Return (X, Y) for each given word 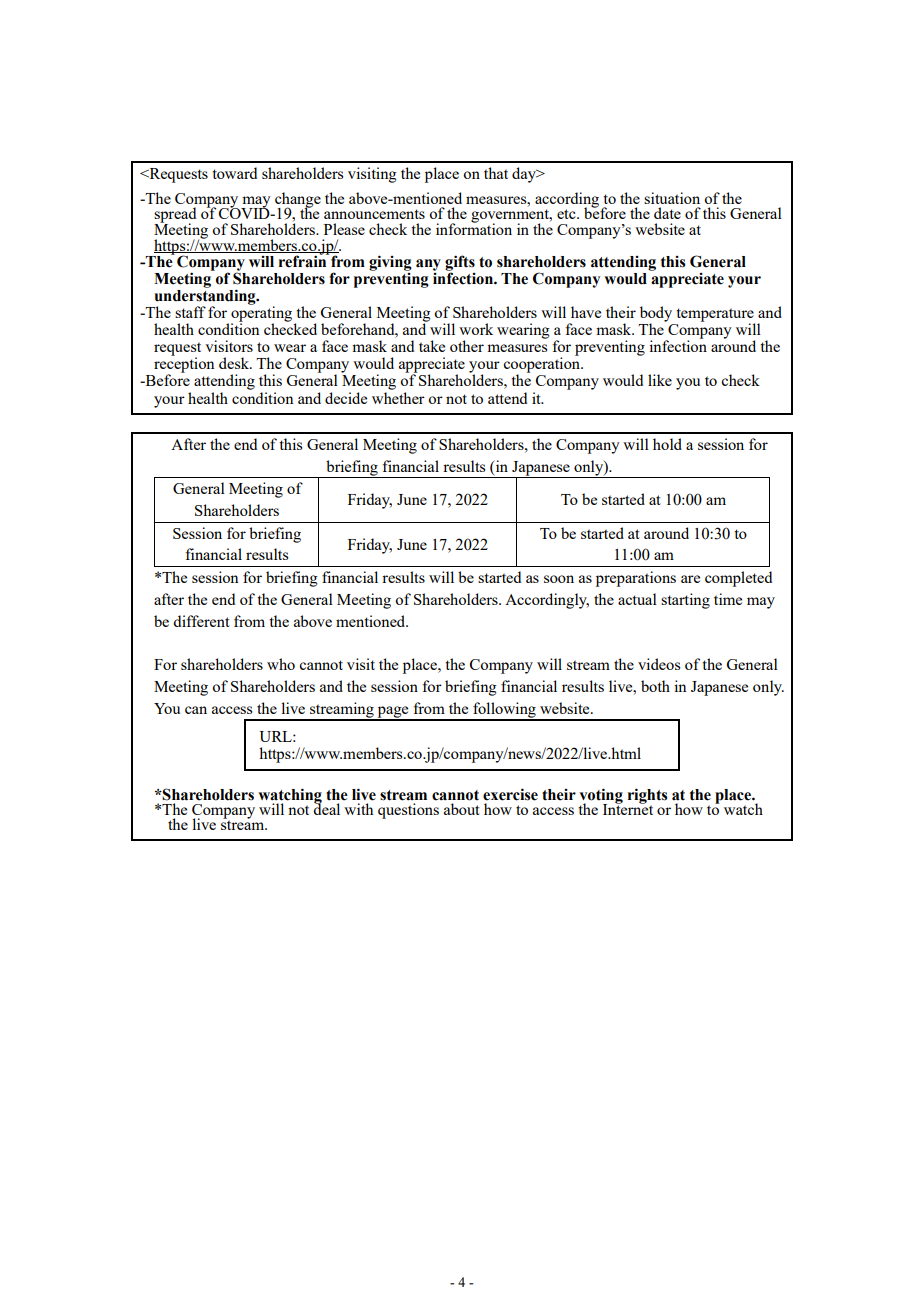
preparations (636, 579)
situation (672, 198)
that (496, 173)
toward (234, 173)
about (462, 809)
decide (346, 398)
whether (398, 398)
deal (326, 808)
